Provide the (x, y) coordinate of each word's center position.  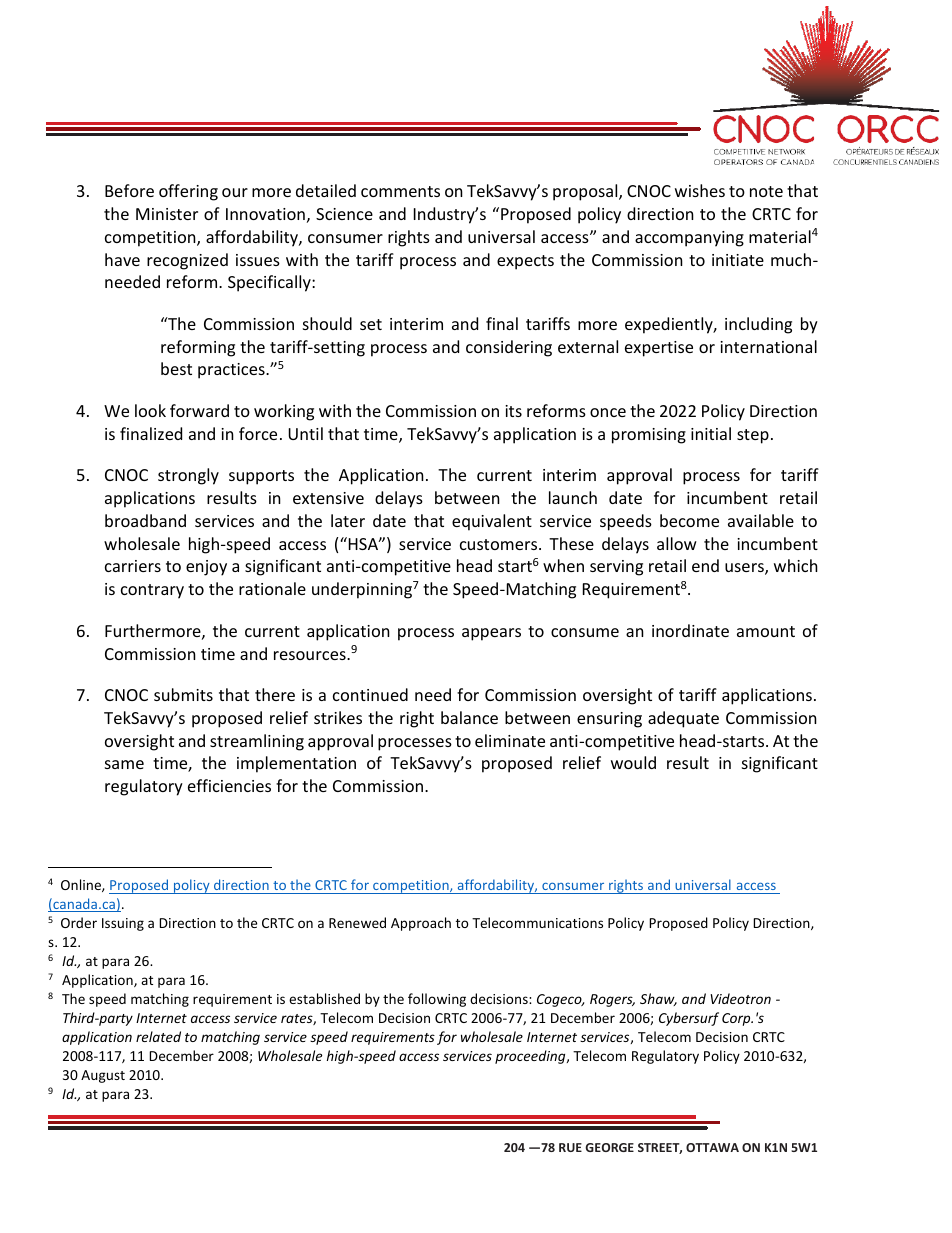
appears (491, 634)
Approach (421, 924)
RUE (570, 1147)
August (103, 1076)
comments (400, 191)
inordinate (690, 630)
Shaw (658, 999)
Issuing (123, 924)
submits (183, 694)
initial (711, 433)
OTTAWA (712, 1147)
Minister (167, 214)
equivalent (492, 522)
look (150, 410)
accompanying (689, 239)
